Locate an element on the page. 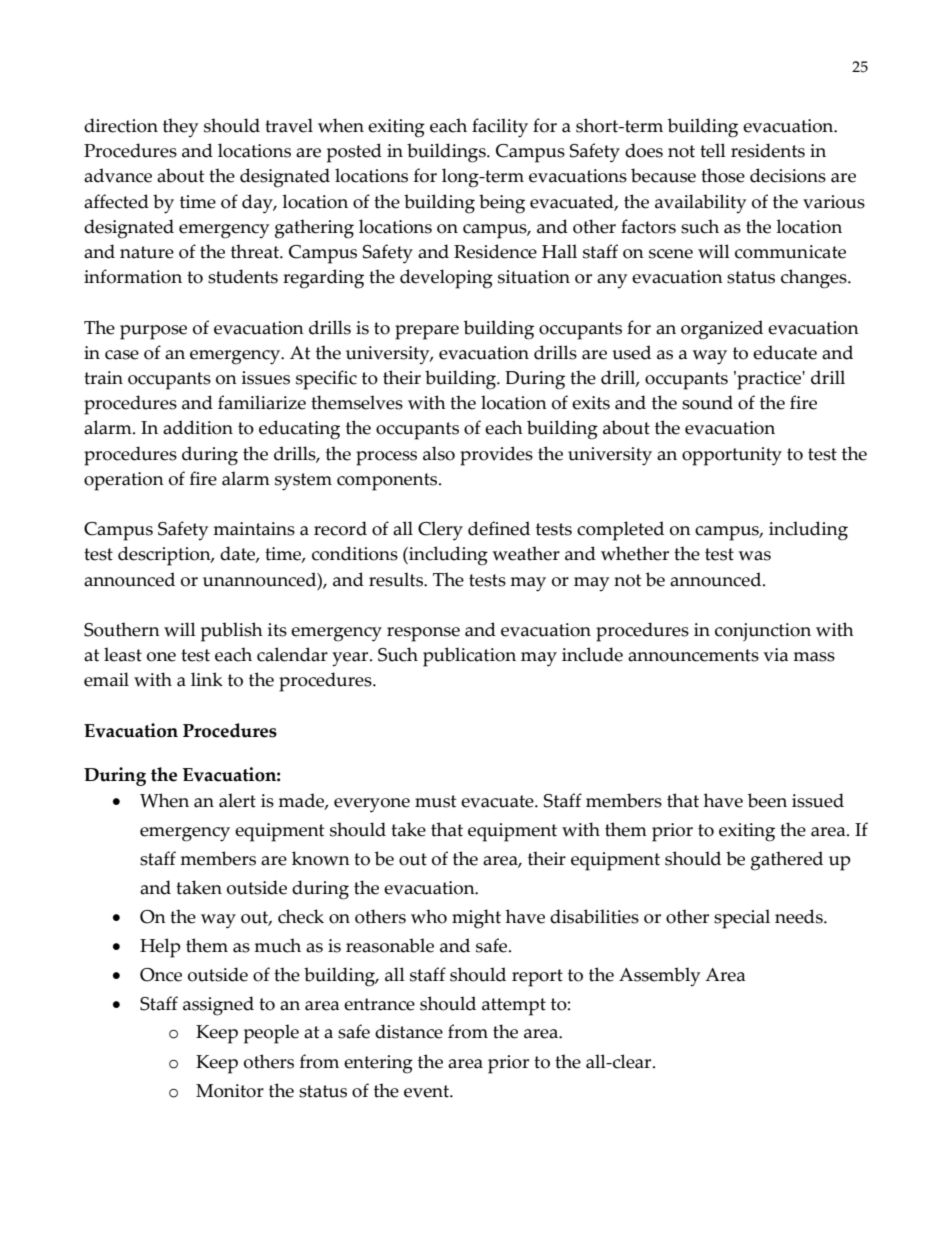 This page has height=1233, width=952. opportunity is located at coordinates (732, 456).
